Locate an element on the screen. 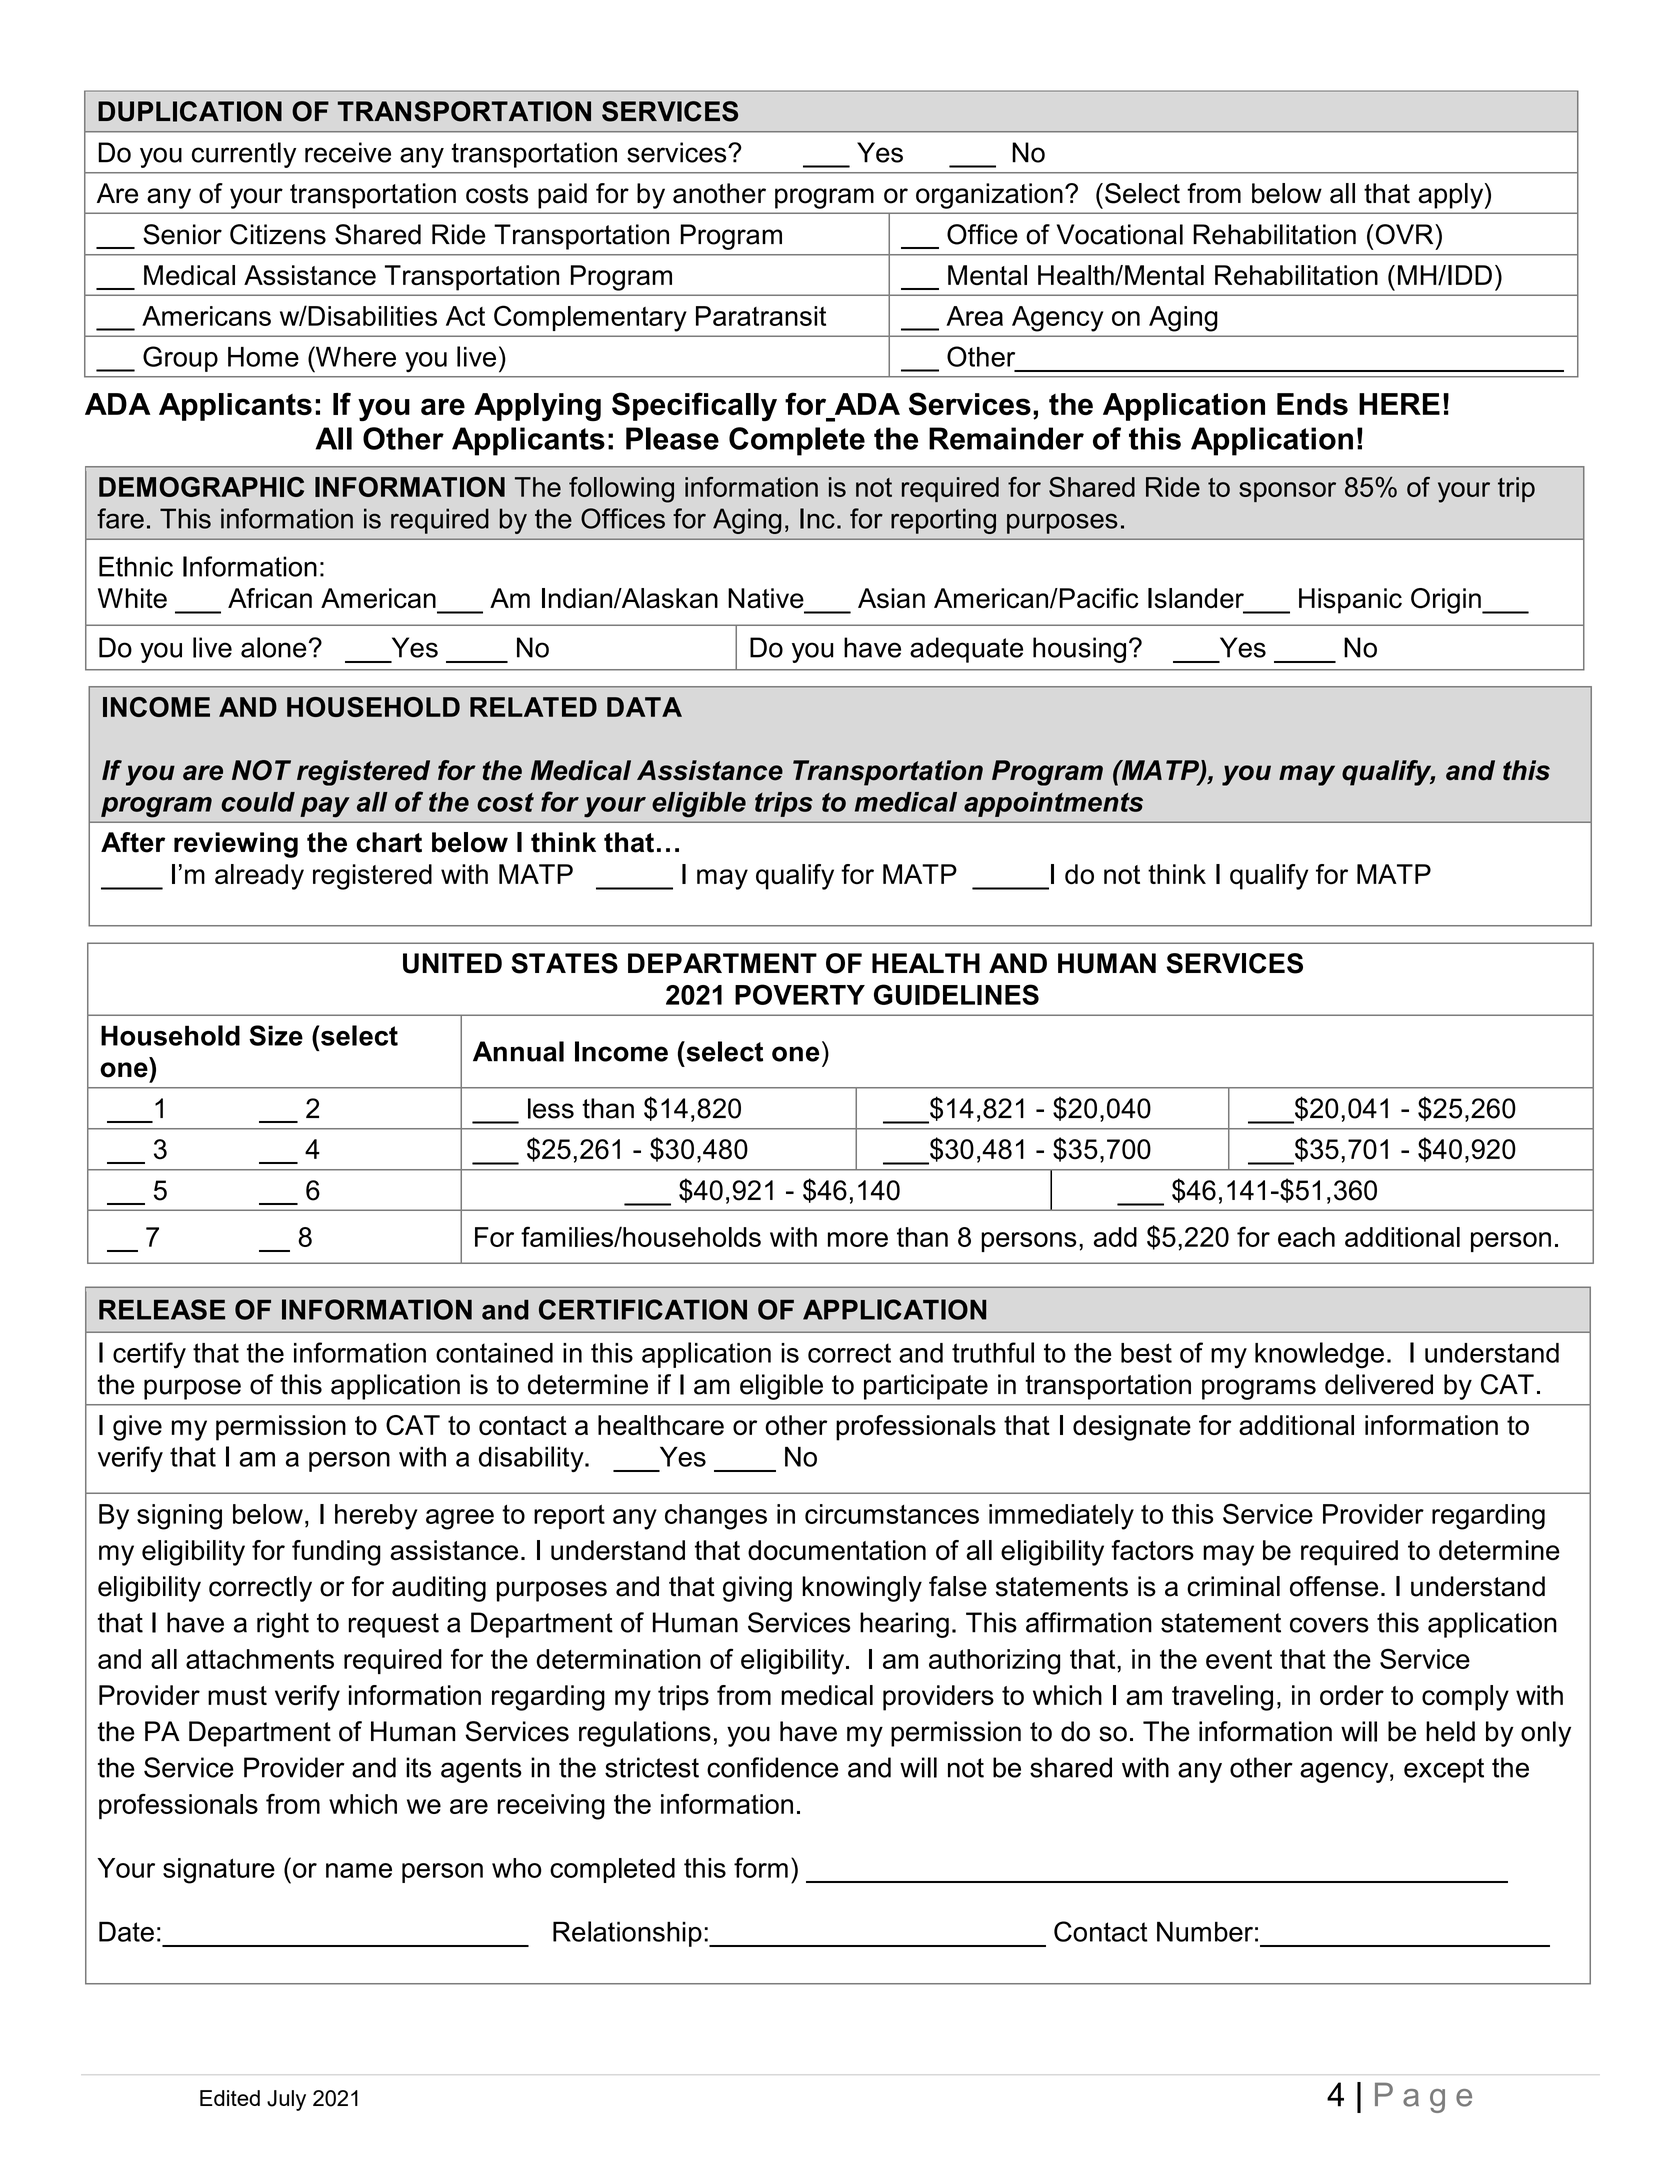 This screenshot has height=2171, width=1678. documentation is located at coordinates (837, 1550).
